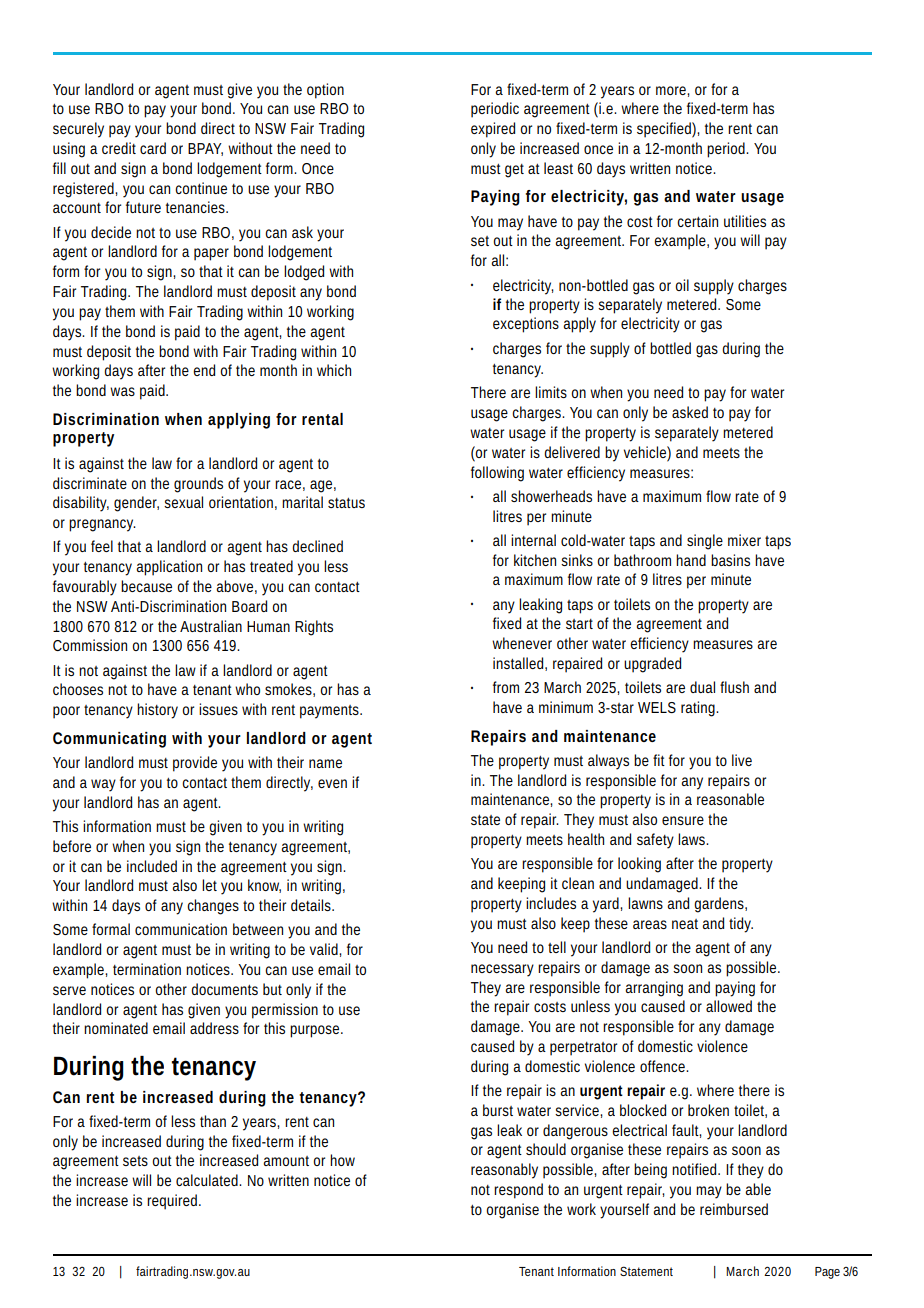 The height and width of the image is (1308, 924). I want to click on respond, so click(518, 1191).
